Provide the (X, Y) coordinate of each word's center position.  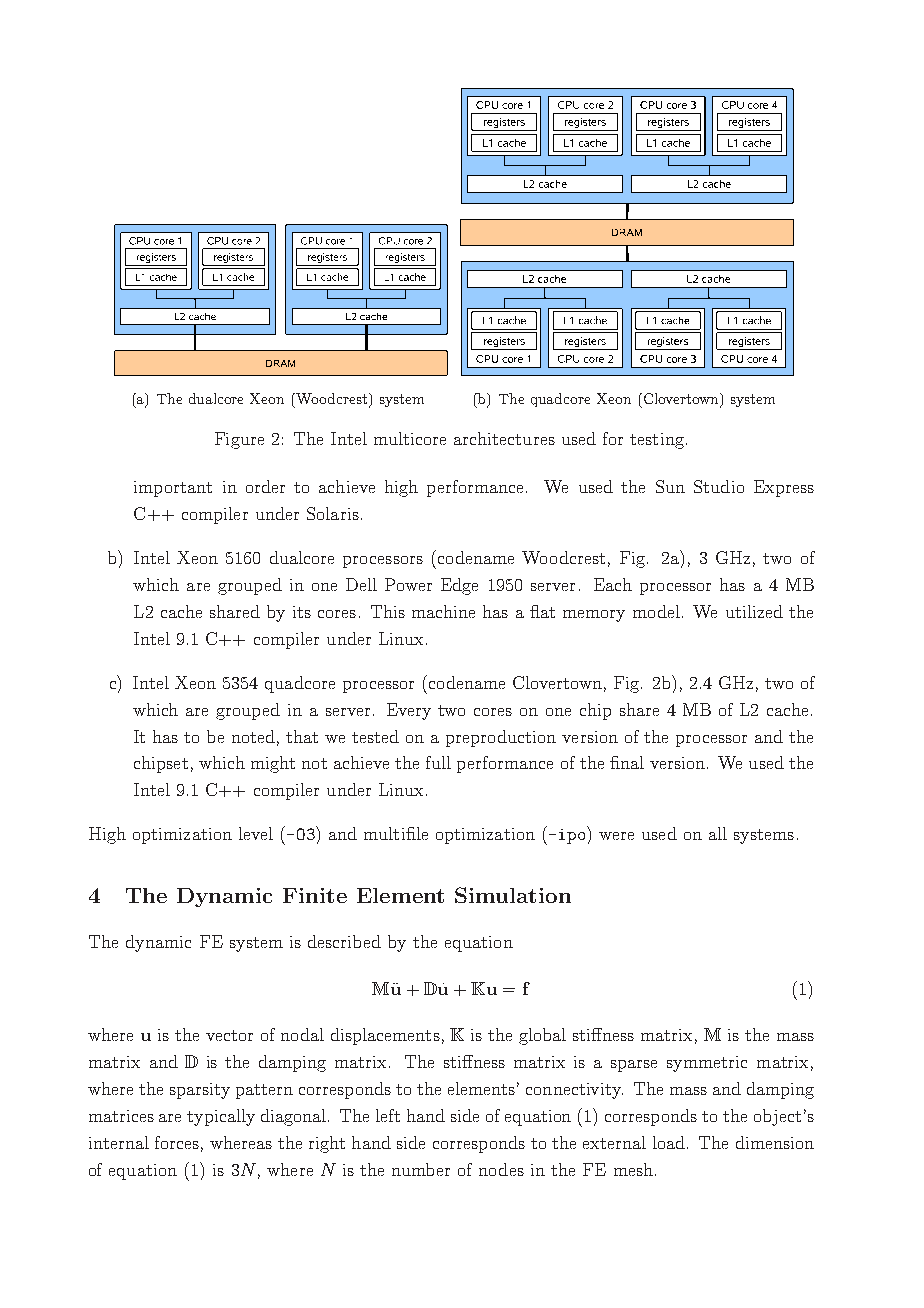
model (656, 611)
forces (177, 1142)
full (438, 762)
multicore (410, 438)
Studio (719, 486)
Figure (239, 440)
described (344, 941)
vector (229, 1035)
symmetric (707, 1064)
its (302, 612)
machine (443, 611)
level (256, 833)
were (616, 836)
